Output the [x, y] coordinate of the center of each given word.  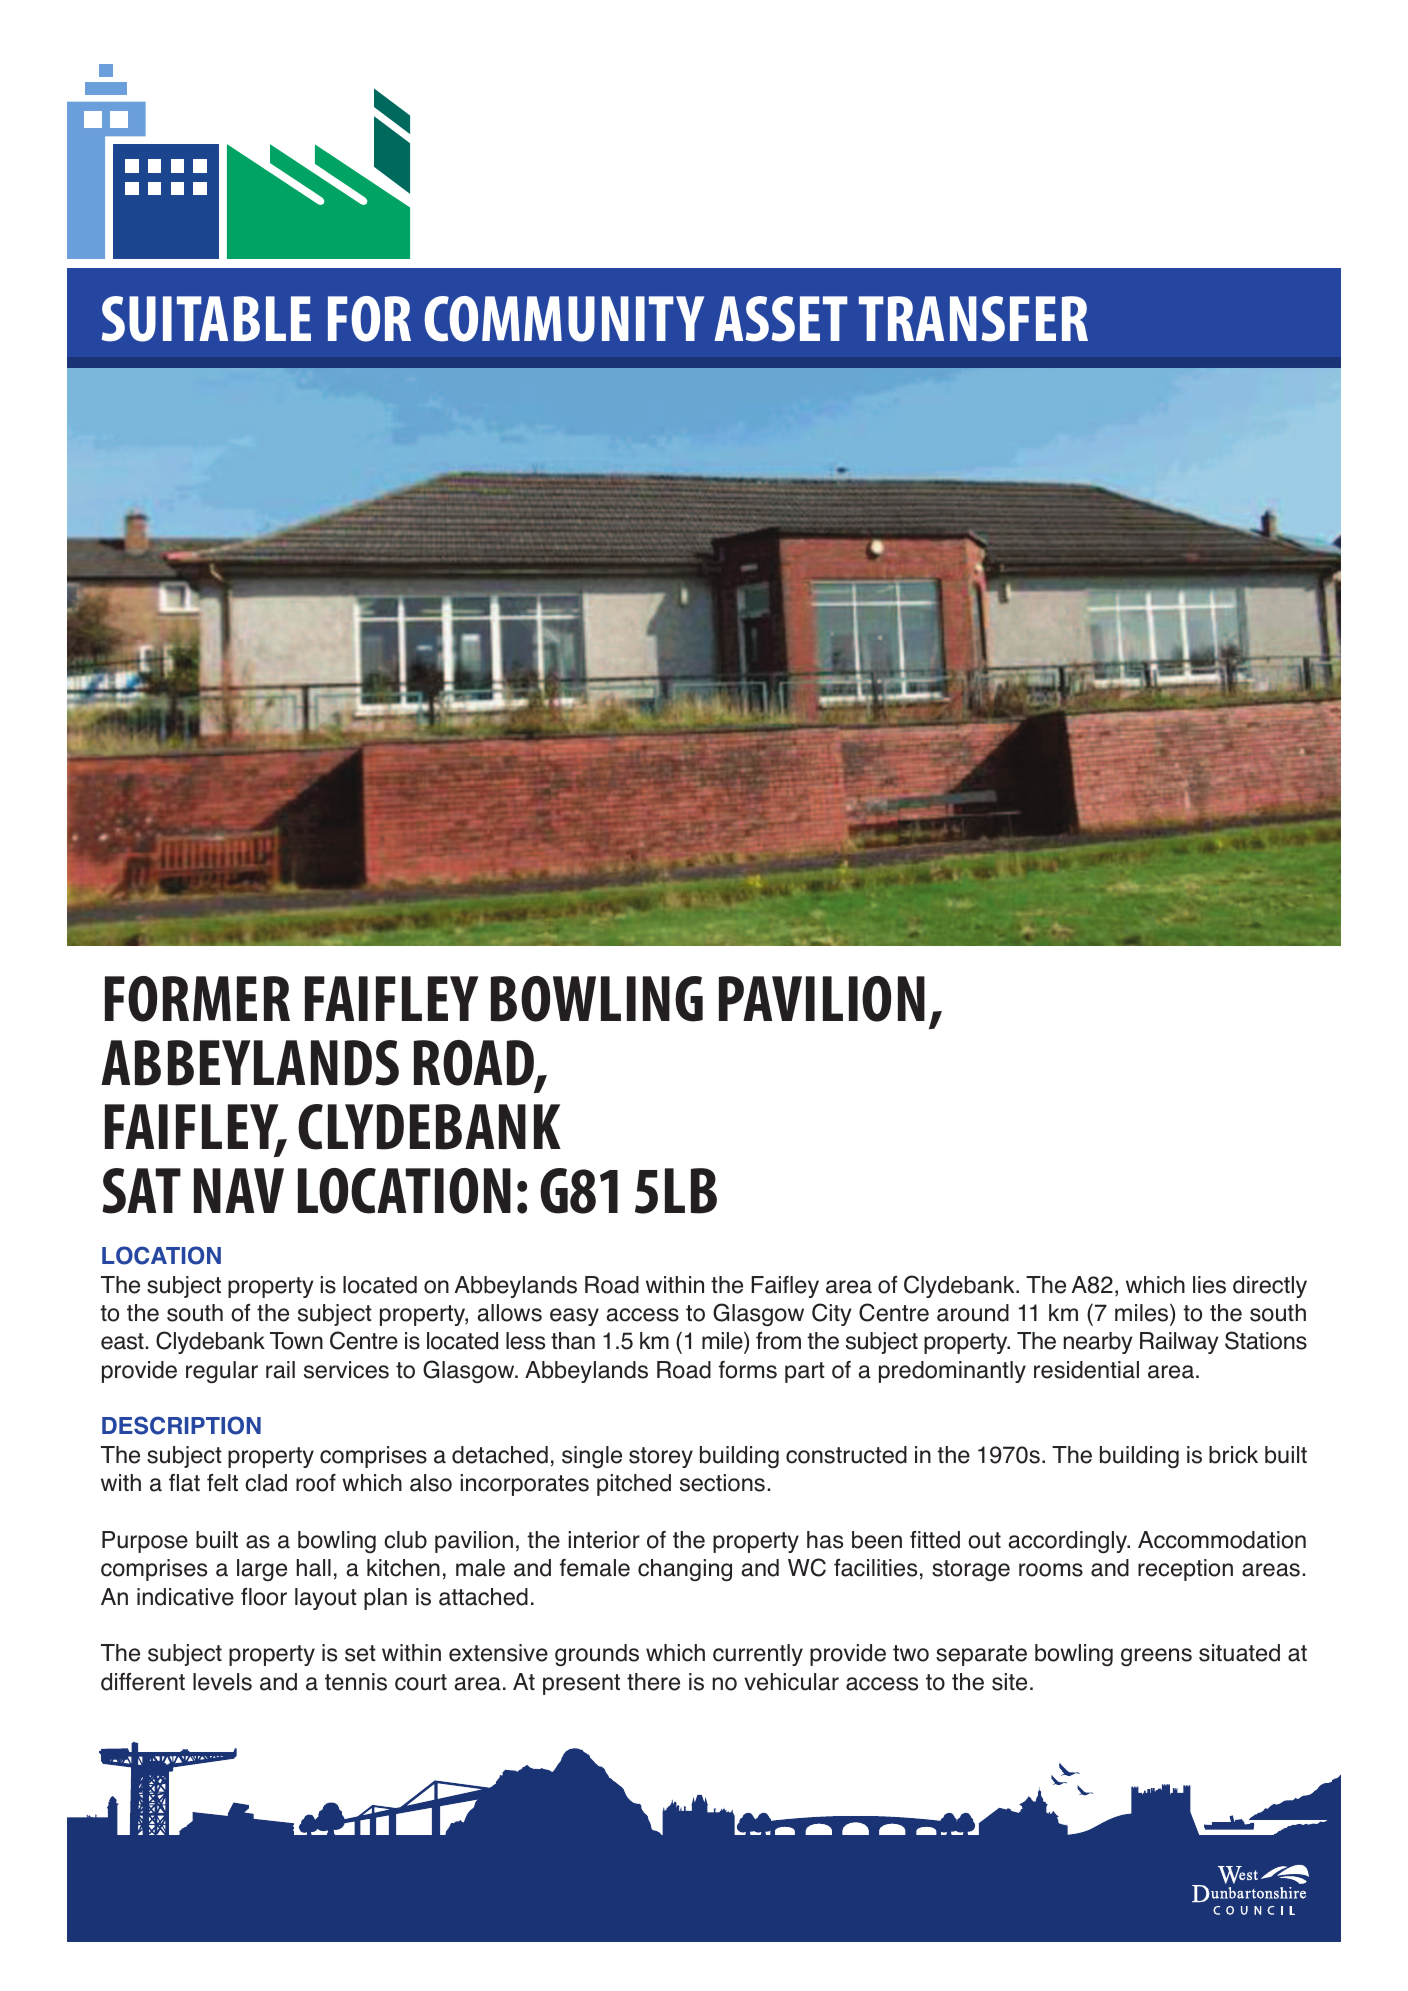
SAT [141, 1191]
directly [1270, 1287]
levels [222, 1682]
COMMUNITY [564, 319]
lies [1209, 1285]
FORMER [197, 999]
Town [296, 1341]
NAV [239, 1190]
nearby [1098, 1343]
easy [574, 1317]
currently [758, 1655]
